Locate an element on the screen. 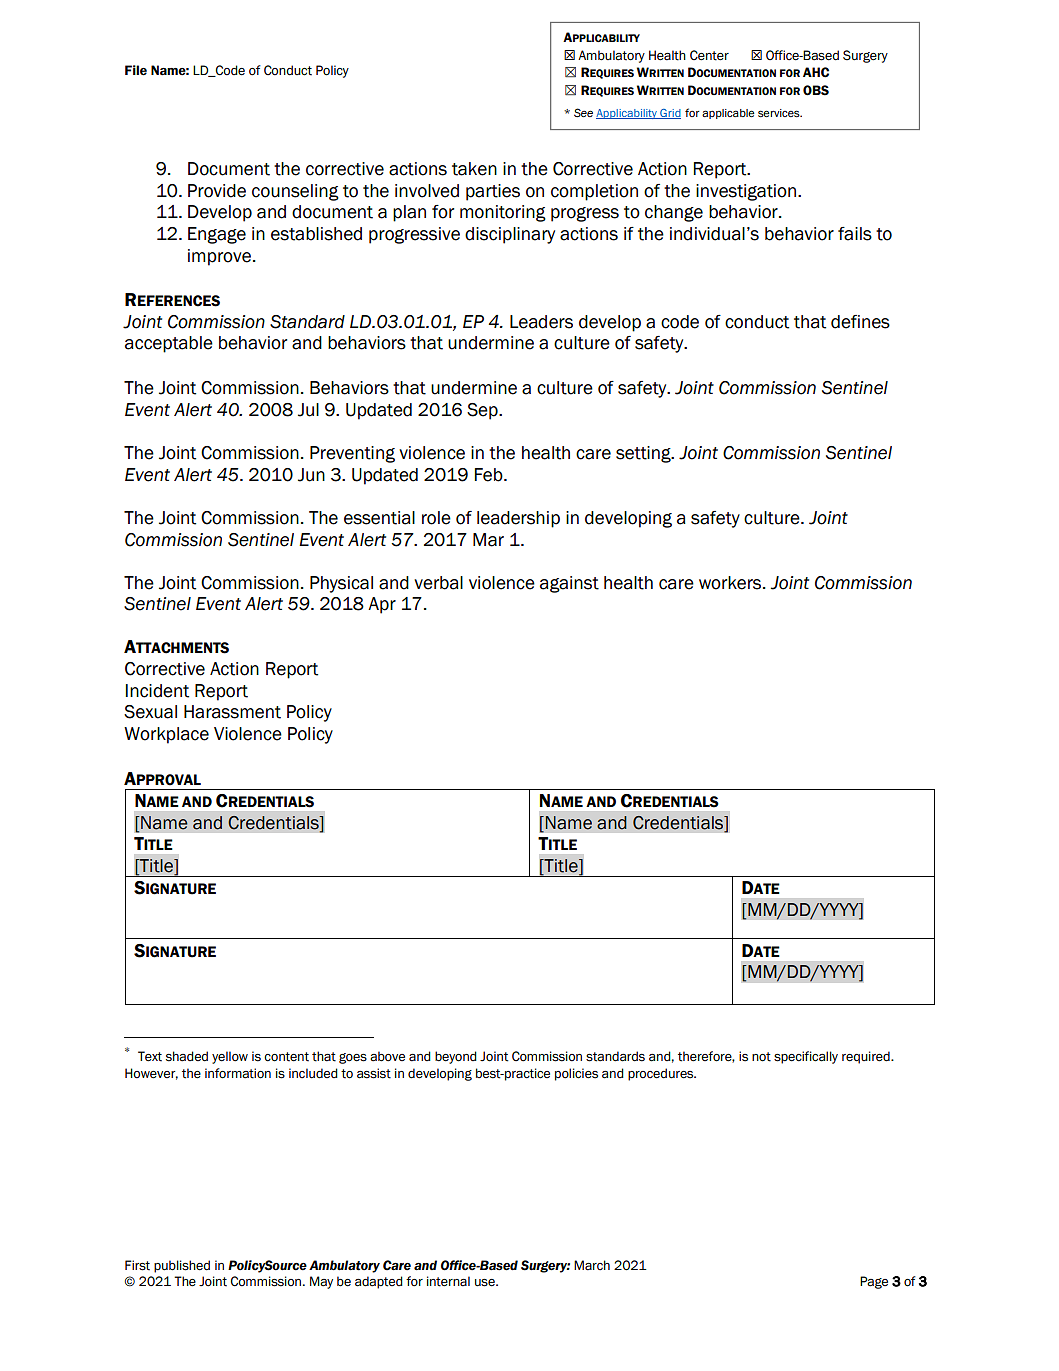 This screenshot has width=1059, height=1371. internal is located at coordinates (448, 1281).
